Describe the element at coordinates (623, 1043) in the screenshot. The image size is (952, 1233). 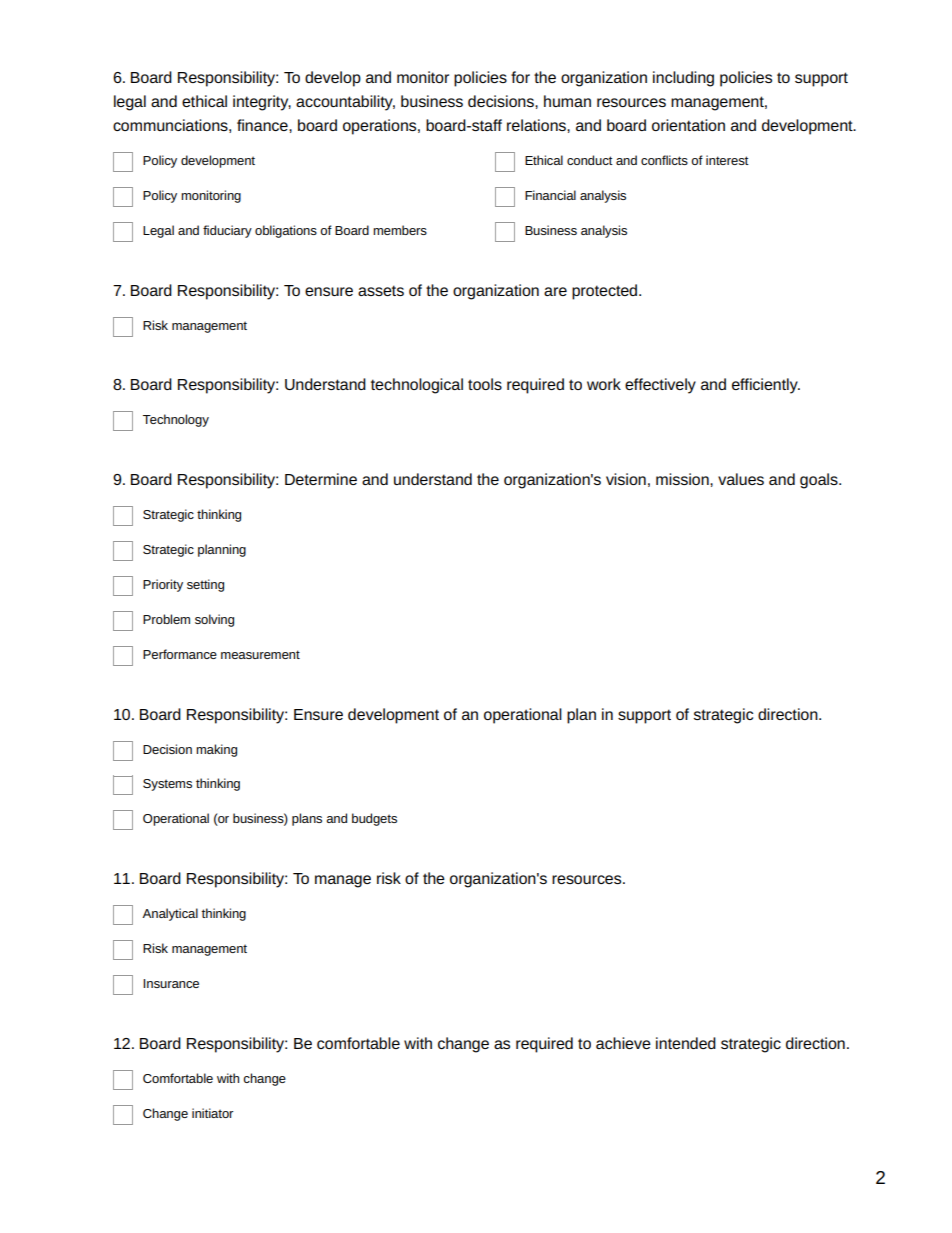
I see `achieve` at that location.
